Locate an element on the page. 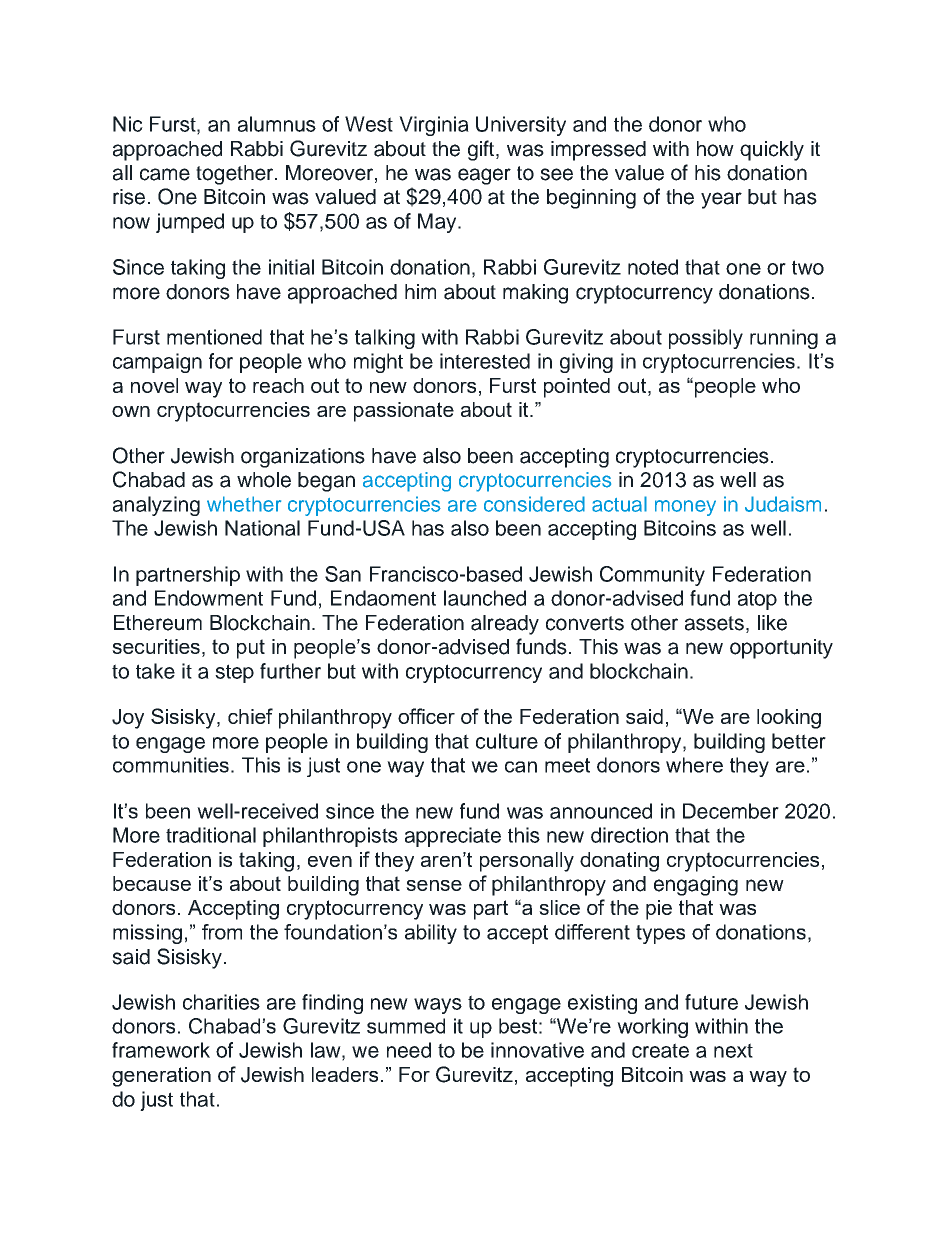 This image has height=1233, width=952. gift is located at coordinates (482, 150).
